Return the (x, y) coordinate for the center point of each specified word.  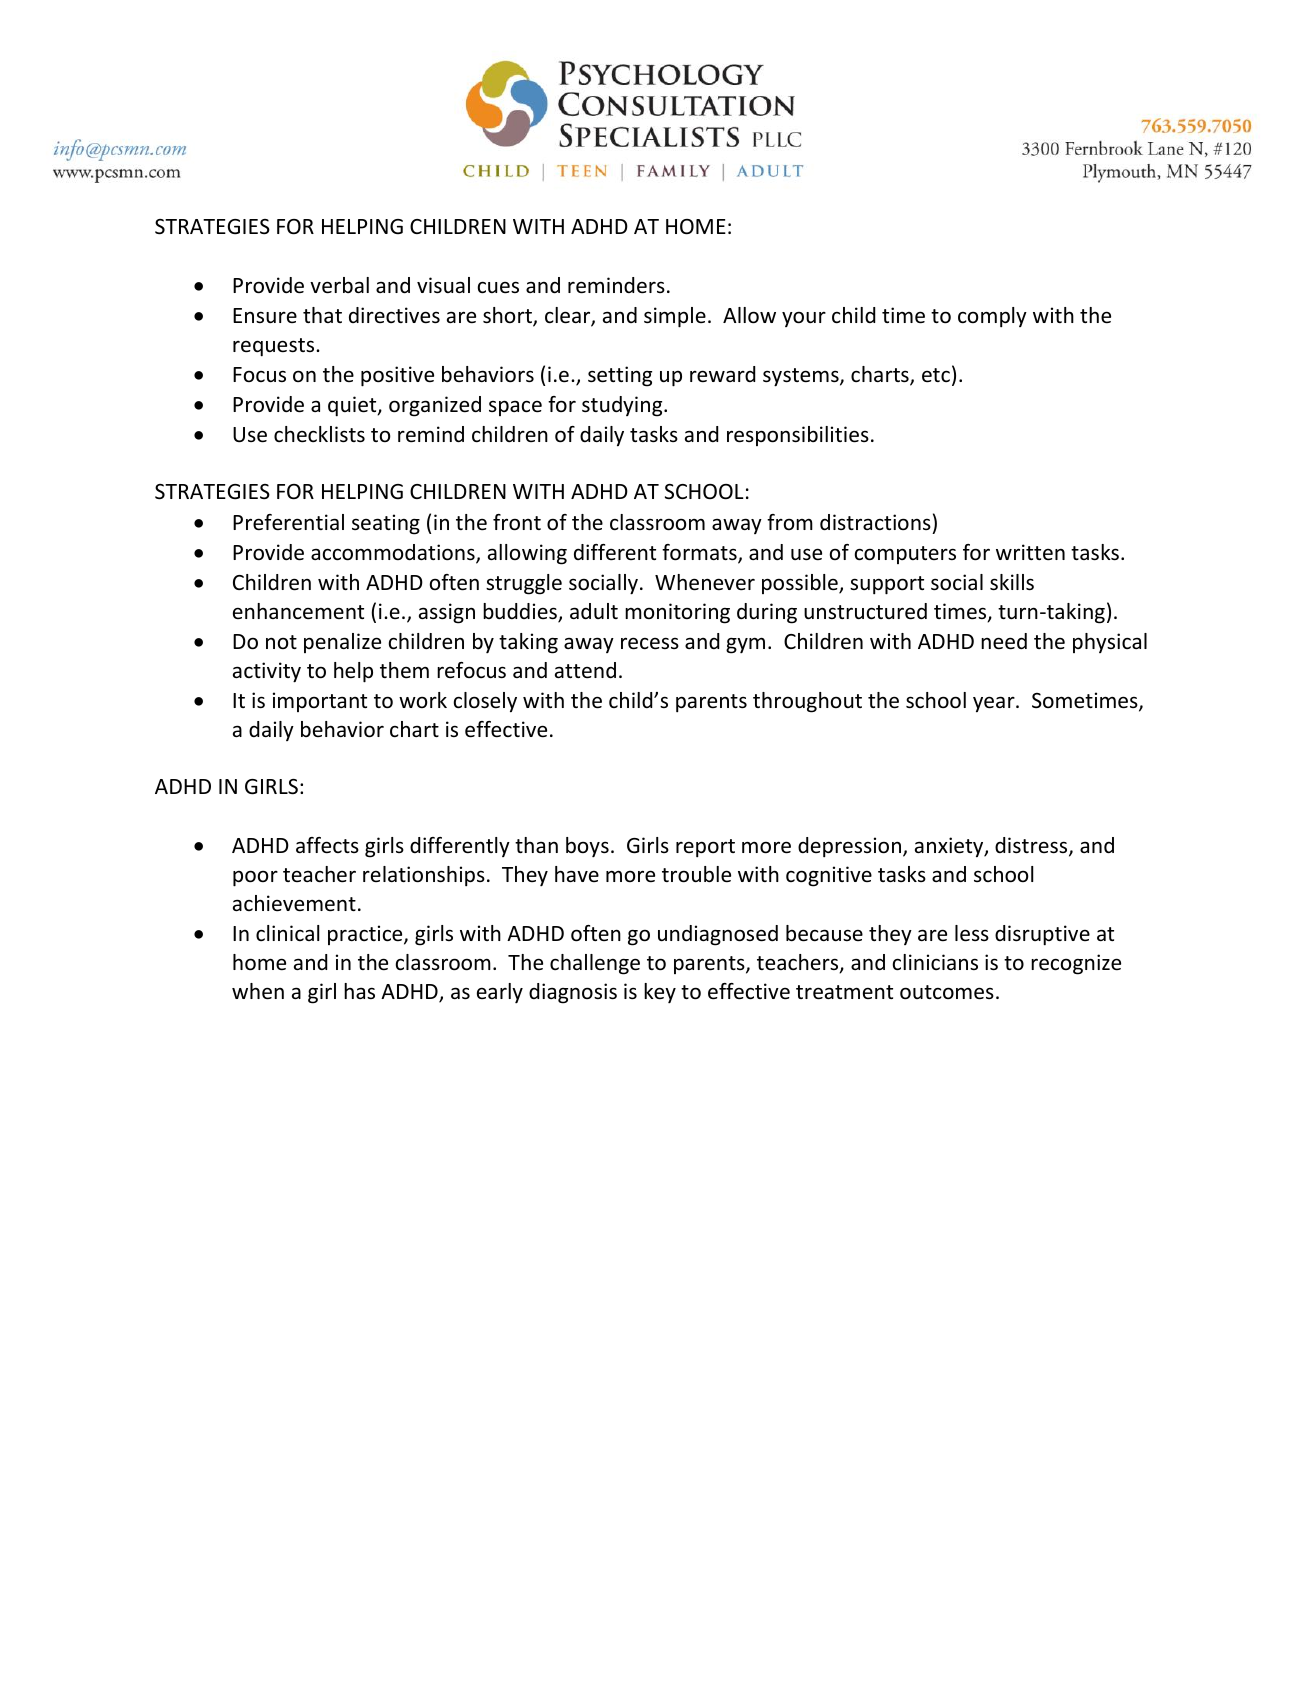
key (660, 993)
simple (675, 317)
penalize (342, 643)
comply (992, 317)
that (322, 315)
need (1004, 641)
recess (650, 643)
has (359, 991)
